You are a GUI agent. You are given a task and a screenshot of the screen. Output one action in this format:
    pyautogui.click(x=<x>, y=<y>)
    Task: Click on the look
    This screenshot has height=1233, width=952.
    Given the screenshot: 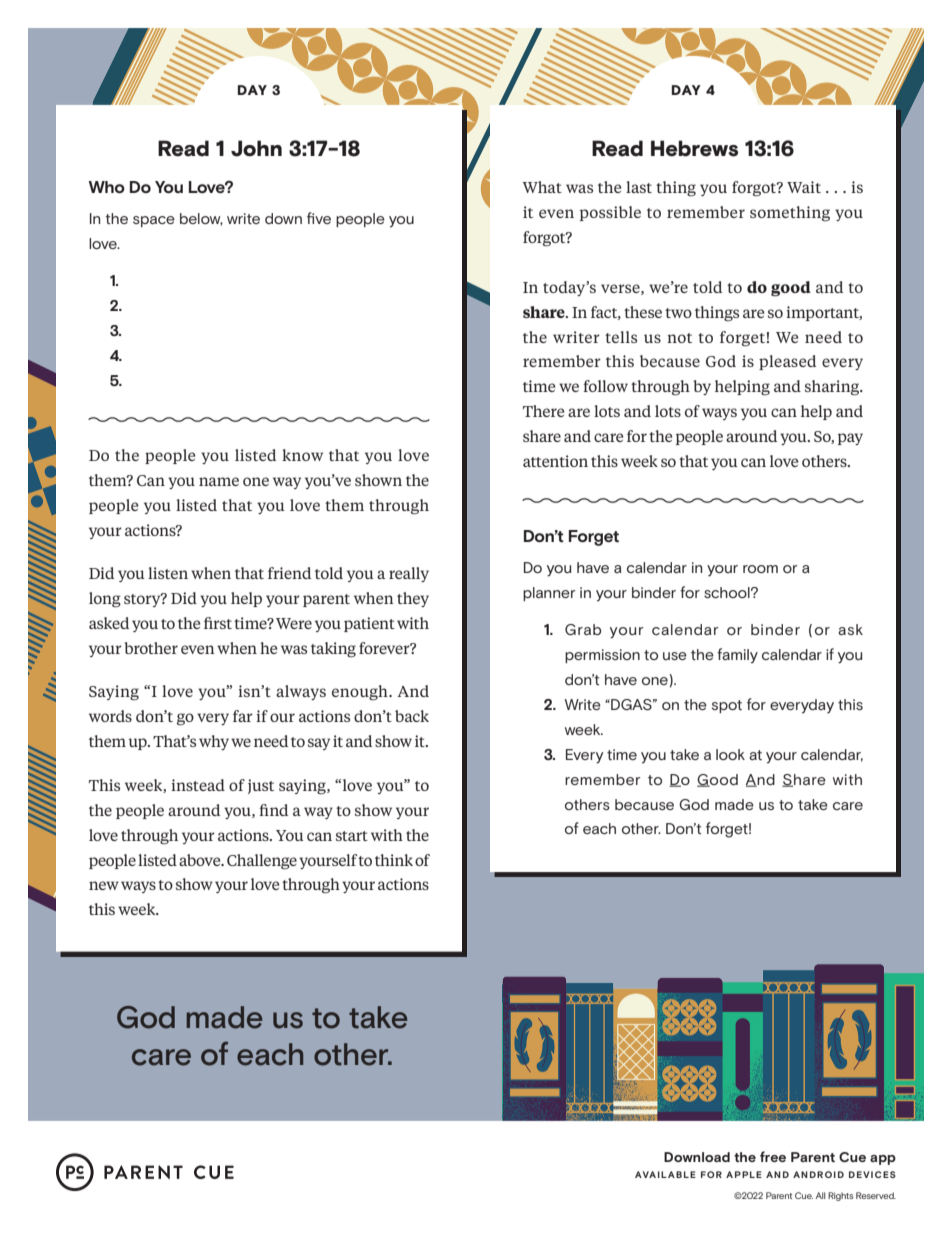 What is the action you would take?
    pyautogui.click(x=730, y=754)
